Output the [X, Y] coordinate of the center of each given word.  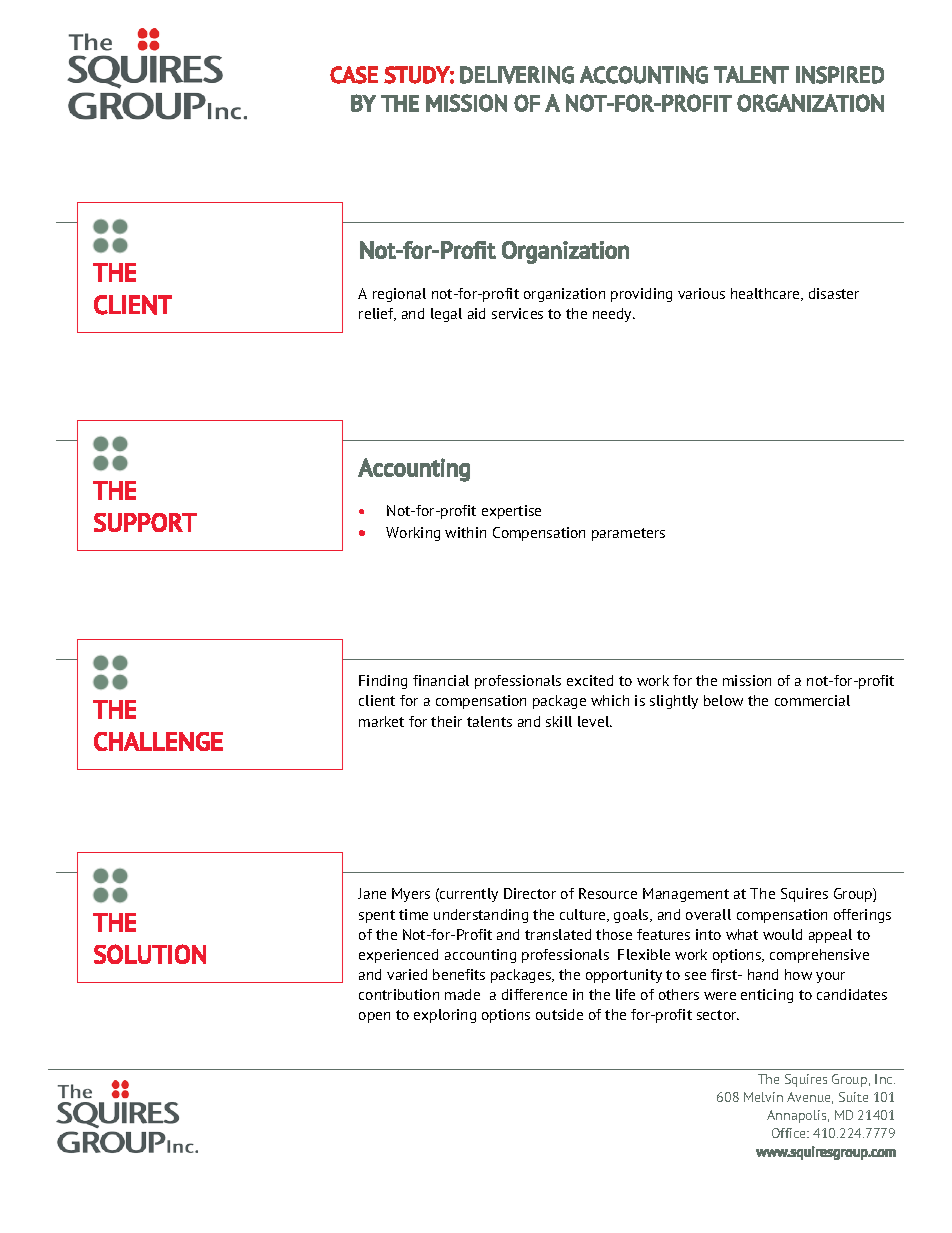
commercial [812, 700]
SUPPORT [145, 522]
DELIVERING [517, 75]
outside [559, 1014]
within [465, 532]
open [374, 1017]
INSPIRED [840, 75]
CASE [354, 75]
